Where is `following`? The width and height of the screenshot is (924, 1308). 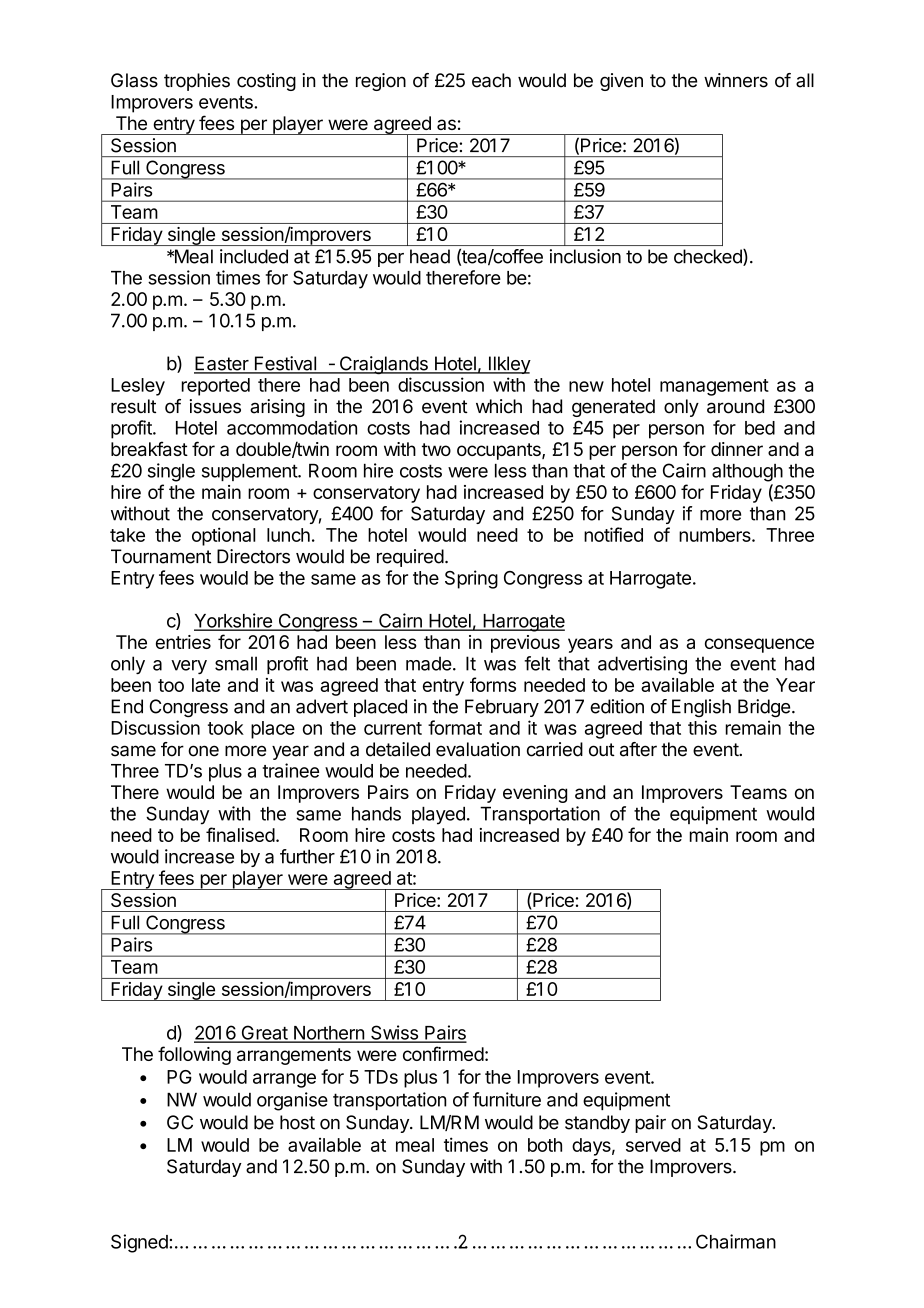
following is located at coordinates (194, 1055).
